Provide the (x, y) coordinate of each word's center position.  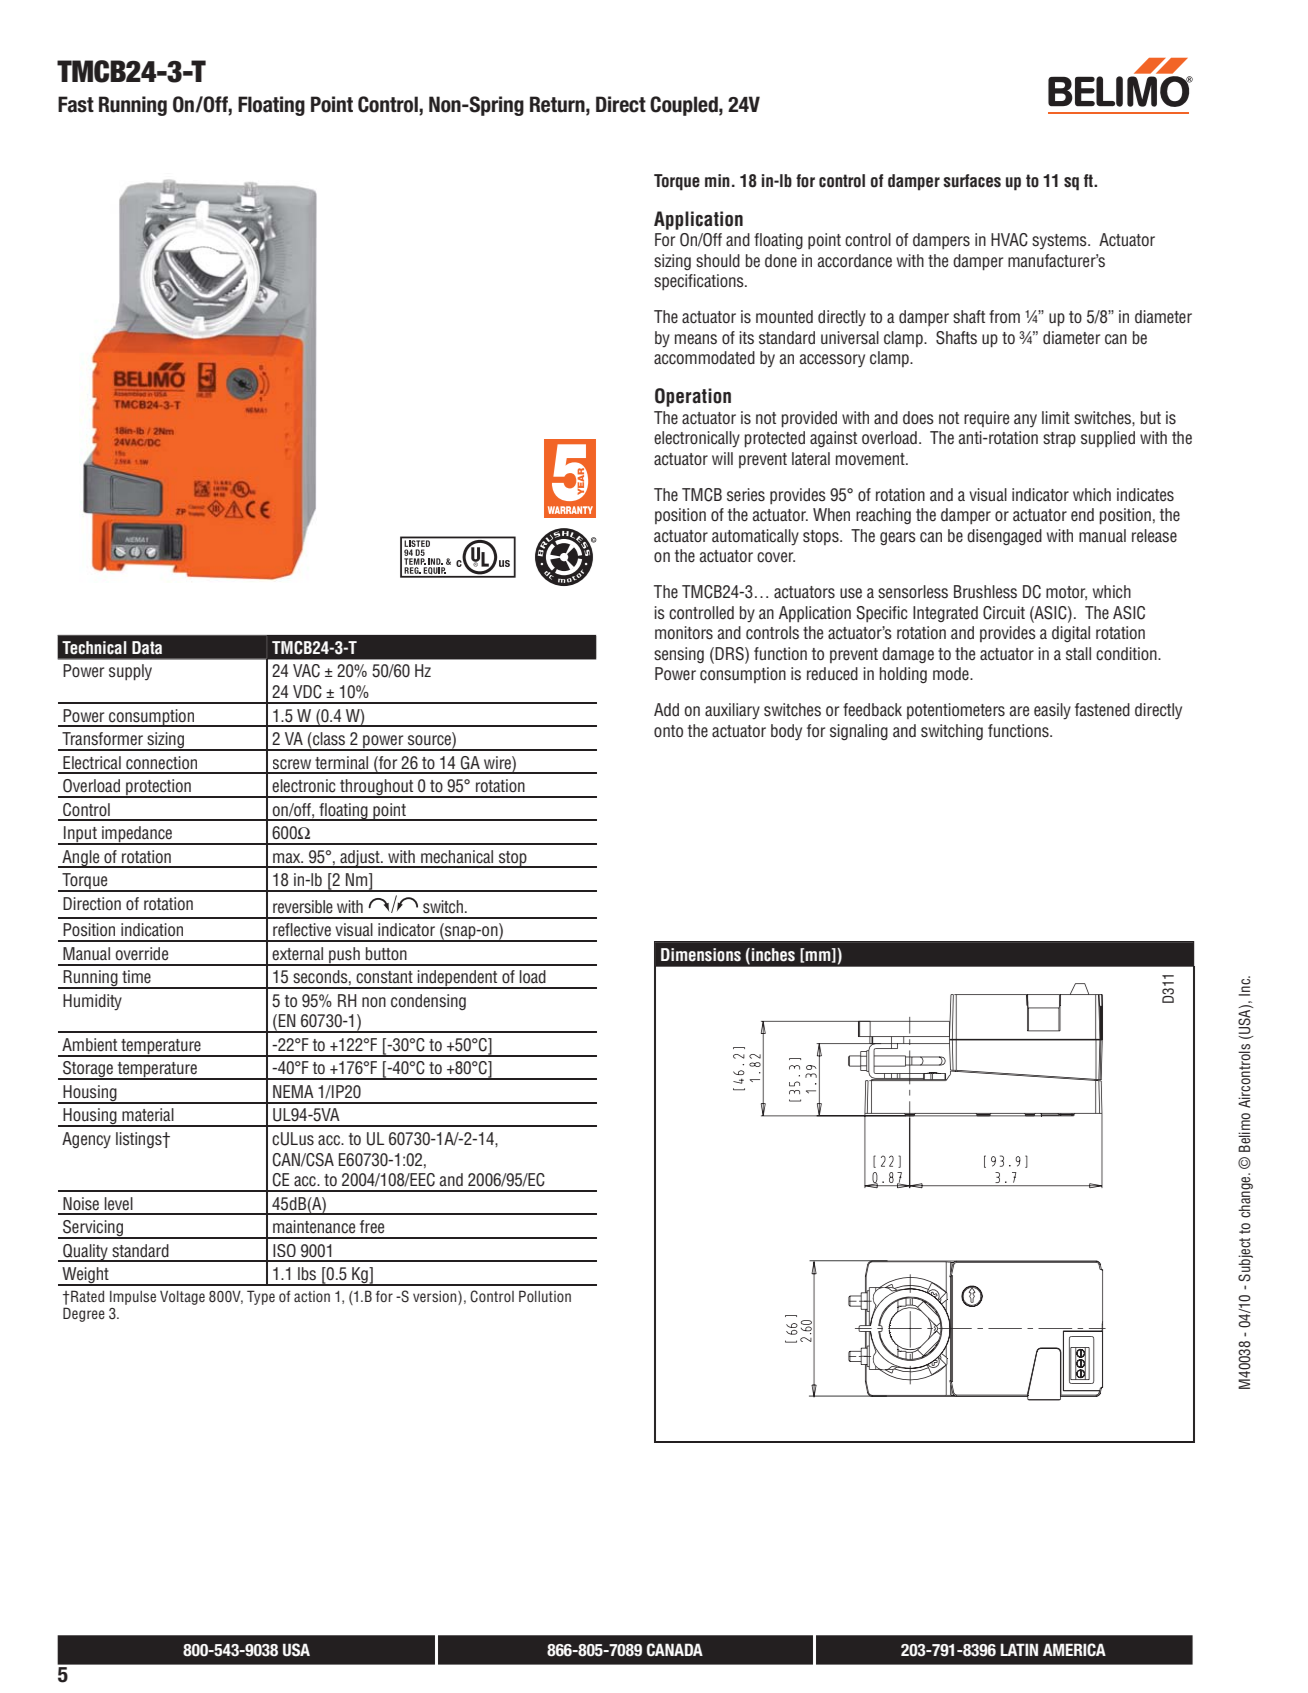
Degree (84, 1314)
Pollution (545, 1296)
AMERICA (1074, 1650)
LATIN (1019, 1649)
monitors (684, 633)
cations (721, 281)
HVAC (1009, 240)
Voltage (182, 1297)
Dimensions (701, 955)
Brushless (985, 592)
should (718, 261)
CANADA (675, 1649)
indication (152, 930)
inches (773, 955)
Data (147, 648)
